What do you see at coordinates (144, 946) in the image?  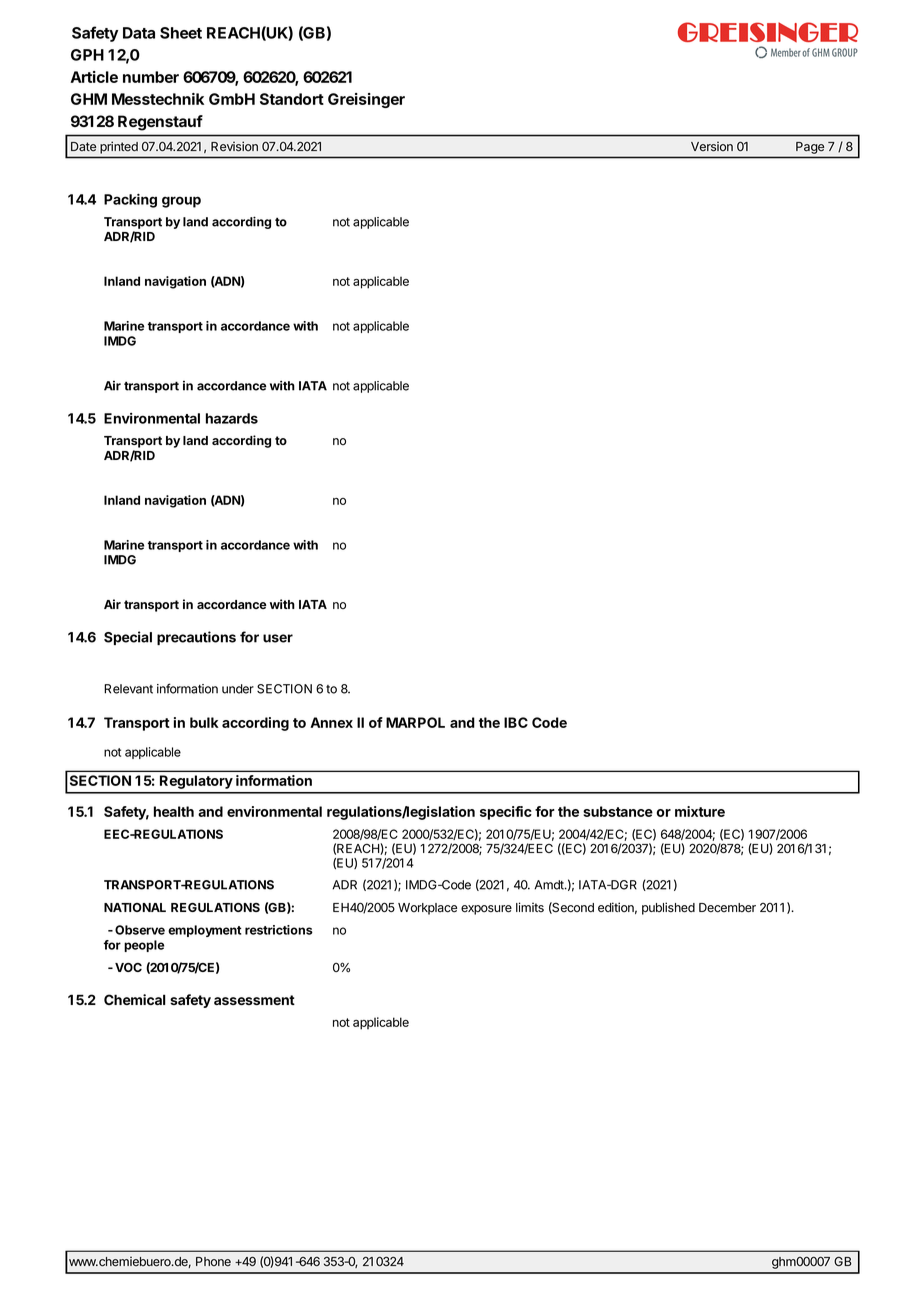 I see `people` at bounding box center [144, 946].
